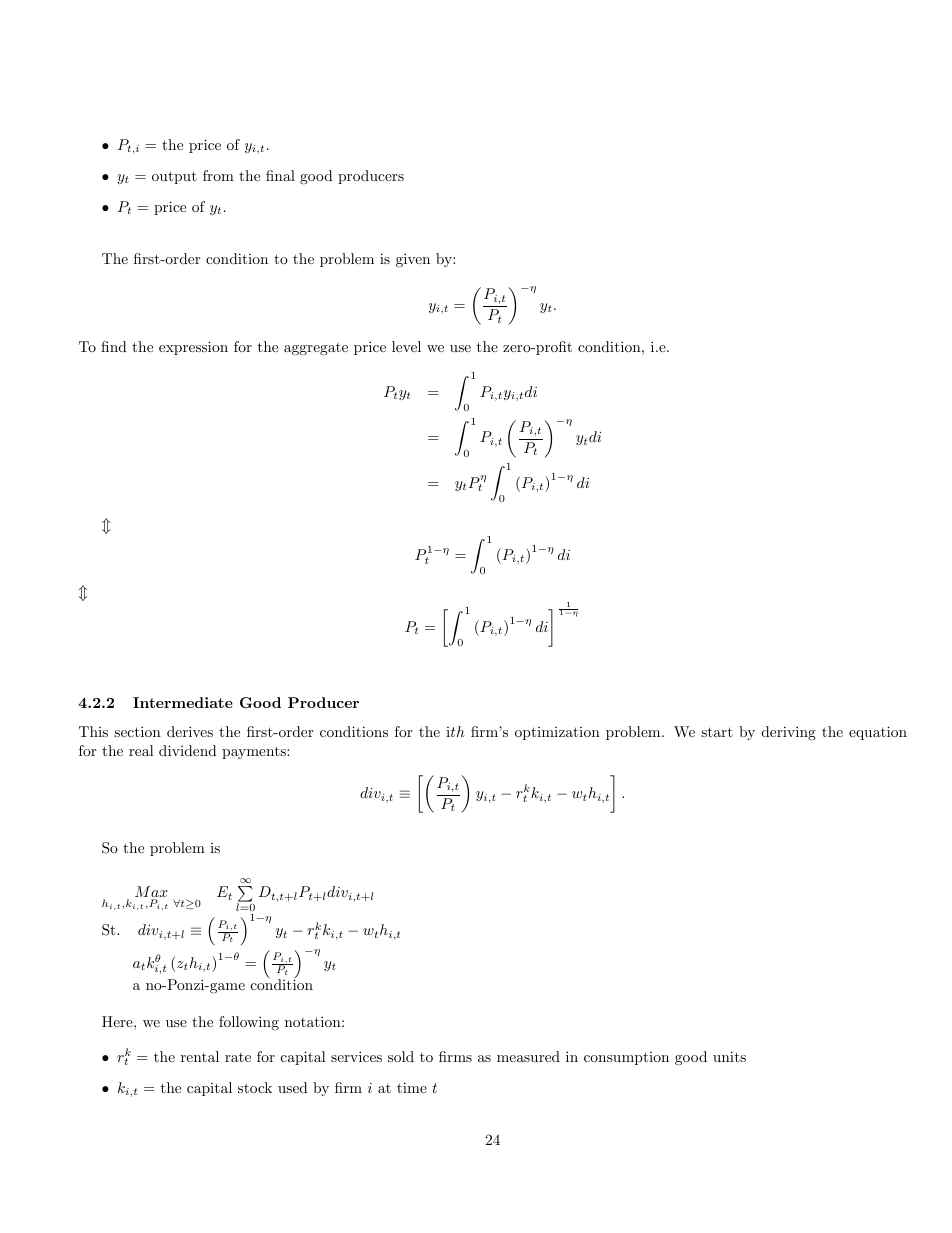  What do you see at coordinates (788, 733) in the screenshot?
I see `deriving` at bounding box center [788, 733].
